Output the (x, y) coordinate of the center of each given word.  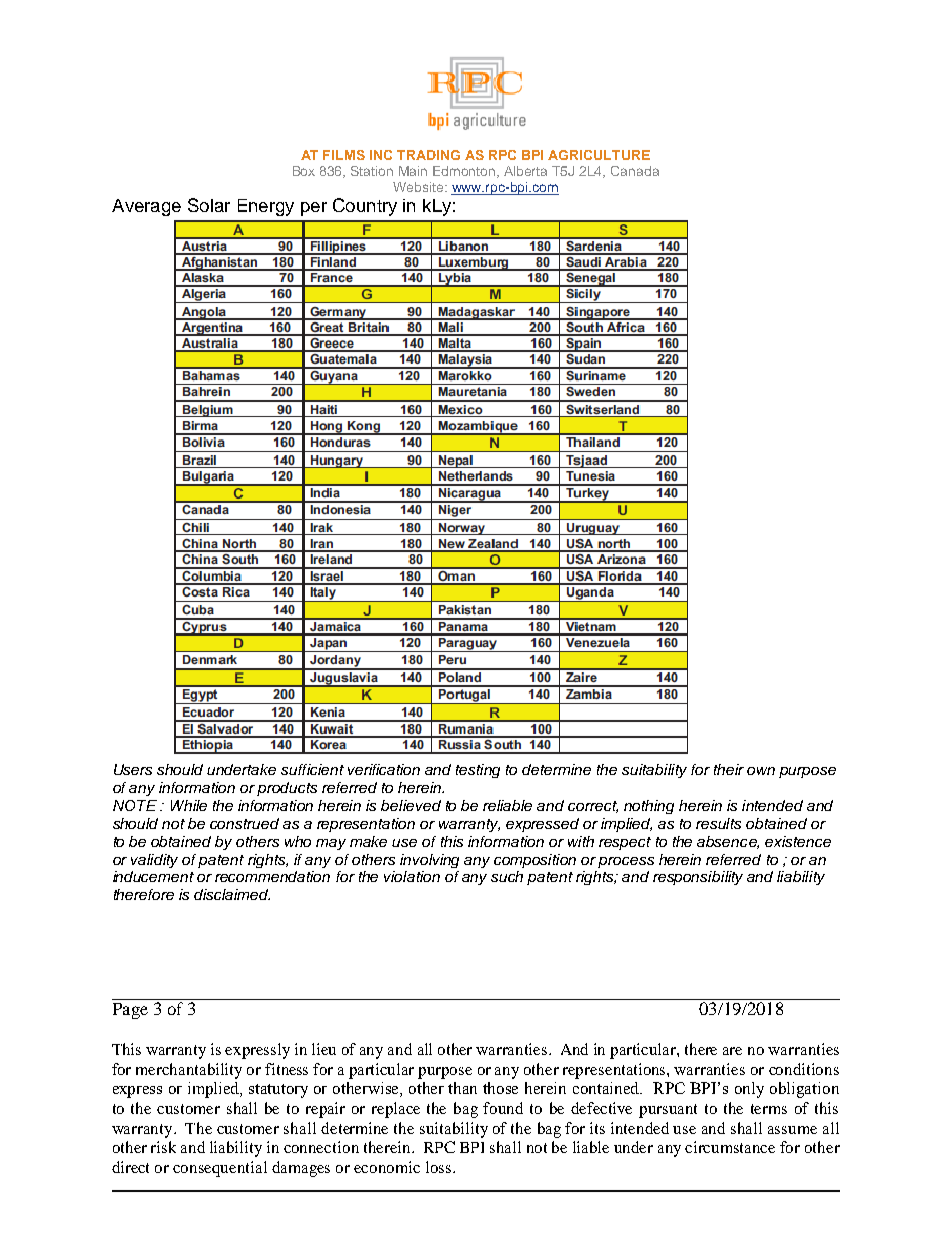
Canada (635, 171)
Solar (209, 205)
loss (440, 1167)
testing (478, 771)
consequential (220, 1169)
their (729, 769)
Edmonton (465, 172)
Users (133, 769)
